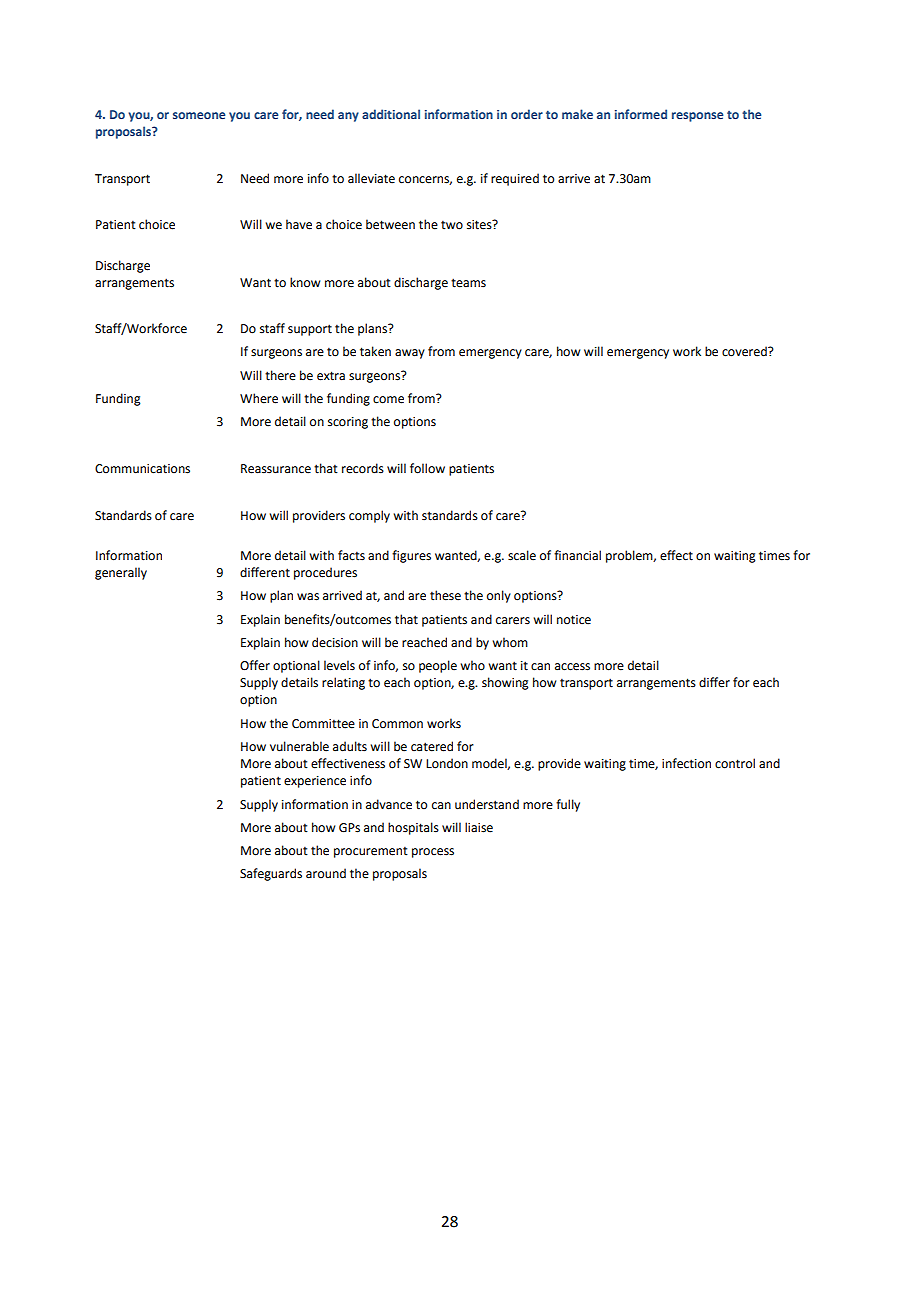 Image resolution: width=924 pixels, height=1308 pixels. What do you see at coordinates (199, 115) in the screenshot?
I see `someone` at bounding box center [199, 115].
